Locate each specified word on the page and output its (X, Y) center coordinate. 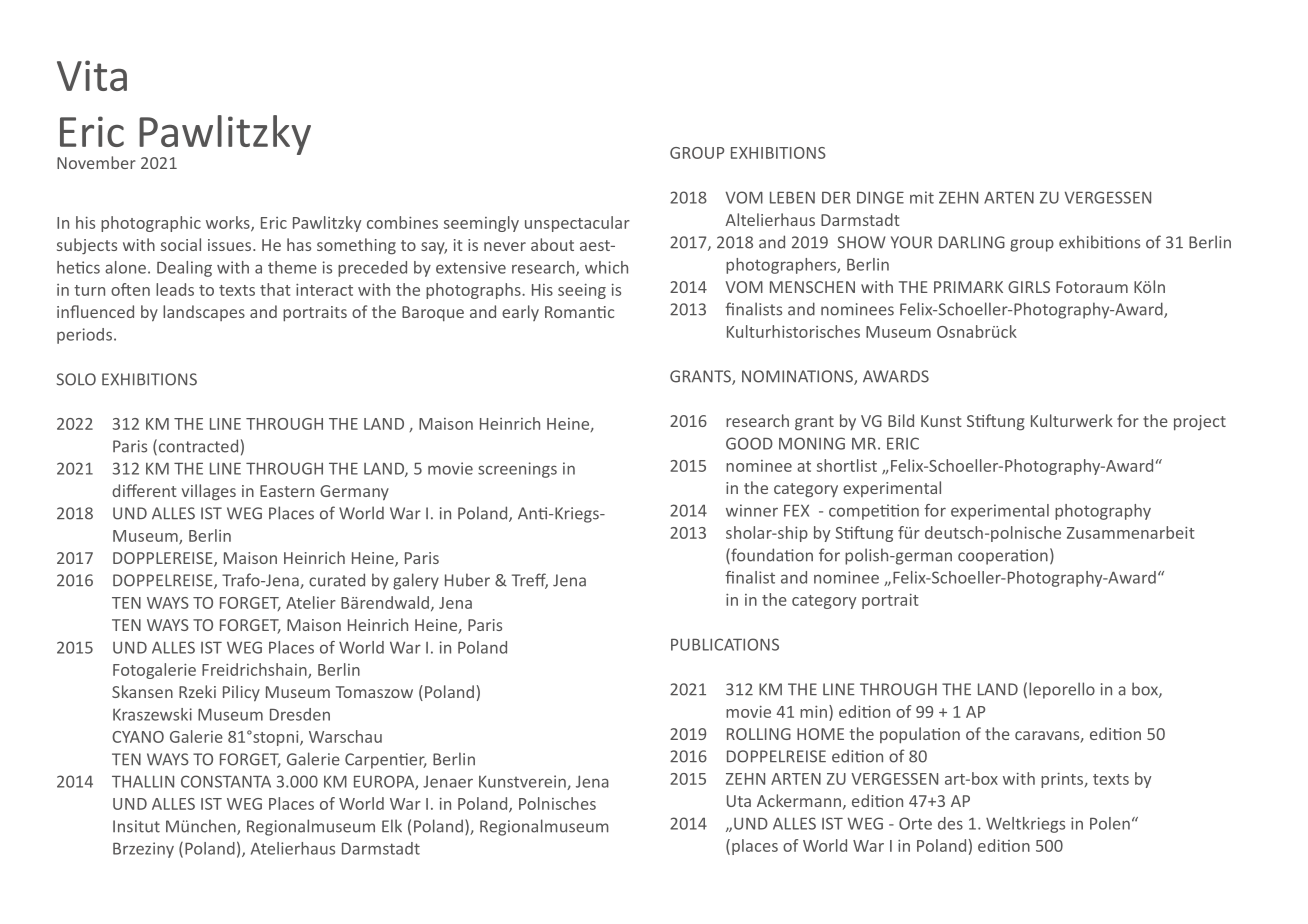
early (520, 313)
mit (922, 197)
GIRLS (1029, 287)
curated (337, 580)
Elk (392, 825)
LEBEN (792, 197)
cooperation (1003, 557)
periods (84, 336)
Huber (467, 580)
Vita (92, 75)
